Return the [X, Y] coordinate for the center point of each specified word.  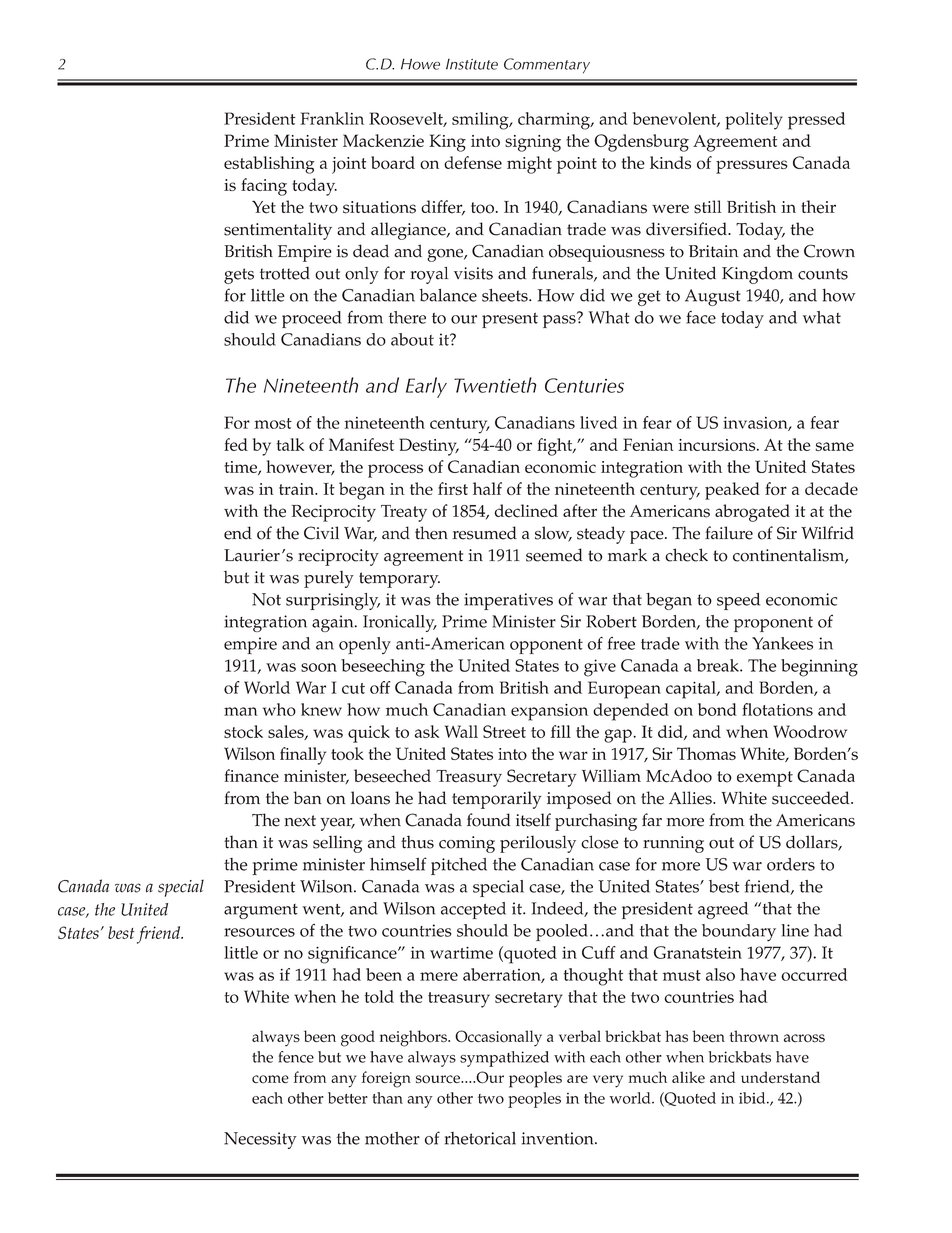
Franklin [332, 118]
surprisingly [333, 601]
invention [559, 1138]
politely [754, 121]
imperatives [508, 601]
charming [555, 121]
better [348, 1098]
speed [738, 601]
